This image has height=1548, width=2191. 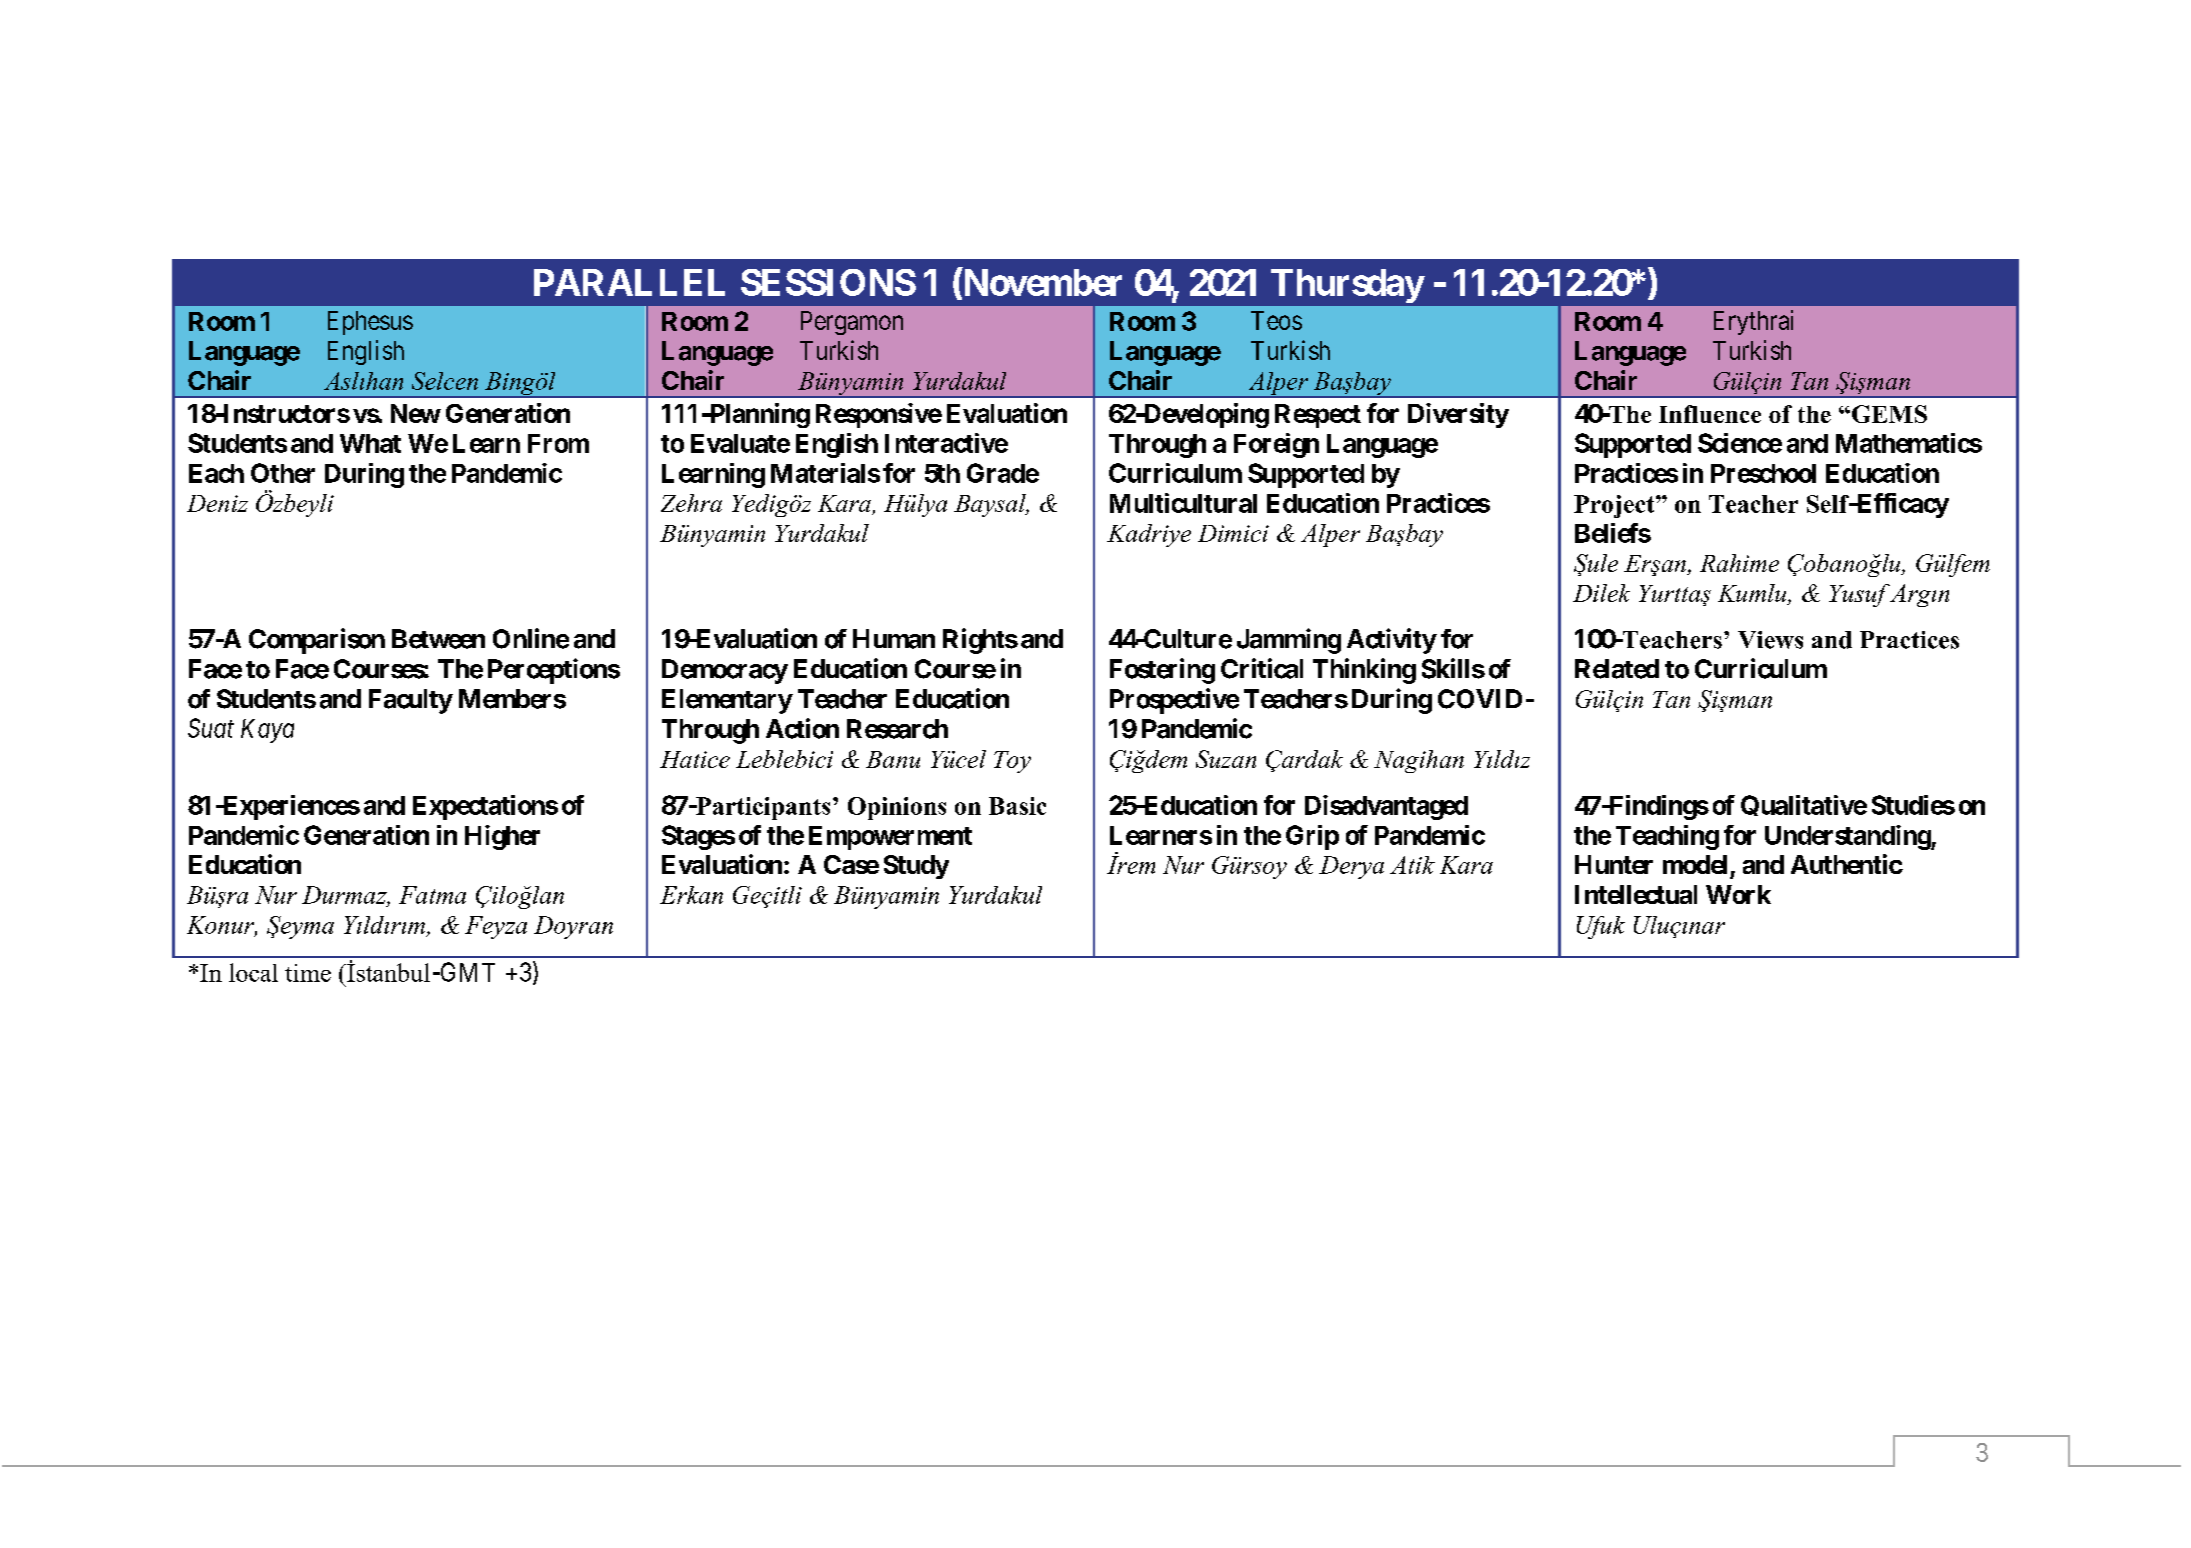 I want to click on Human, so click(x=894, y=639).
